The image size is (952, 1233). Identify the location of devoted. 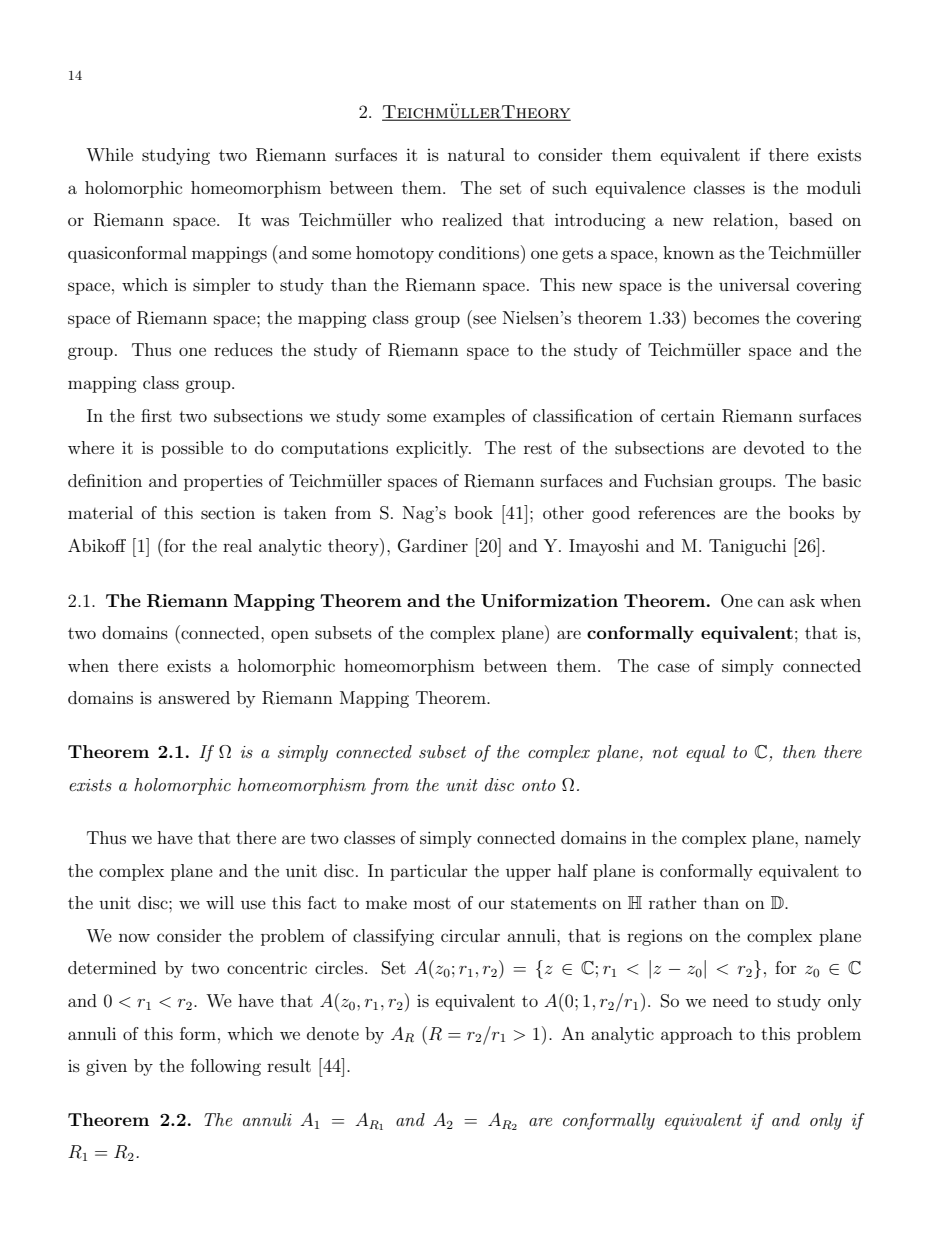
(774, 447).
